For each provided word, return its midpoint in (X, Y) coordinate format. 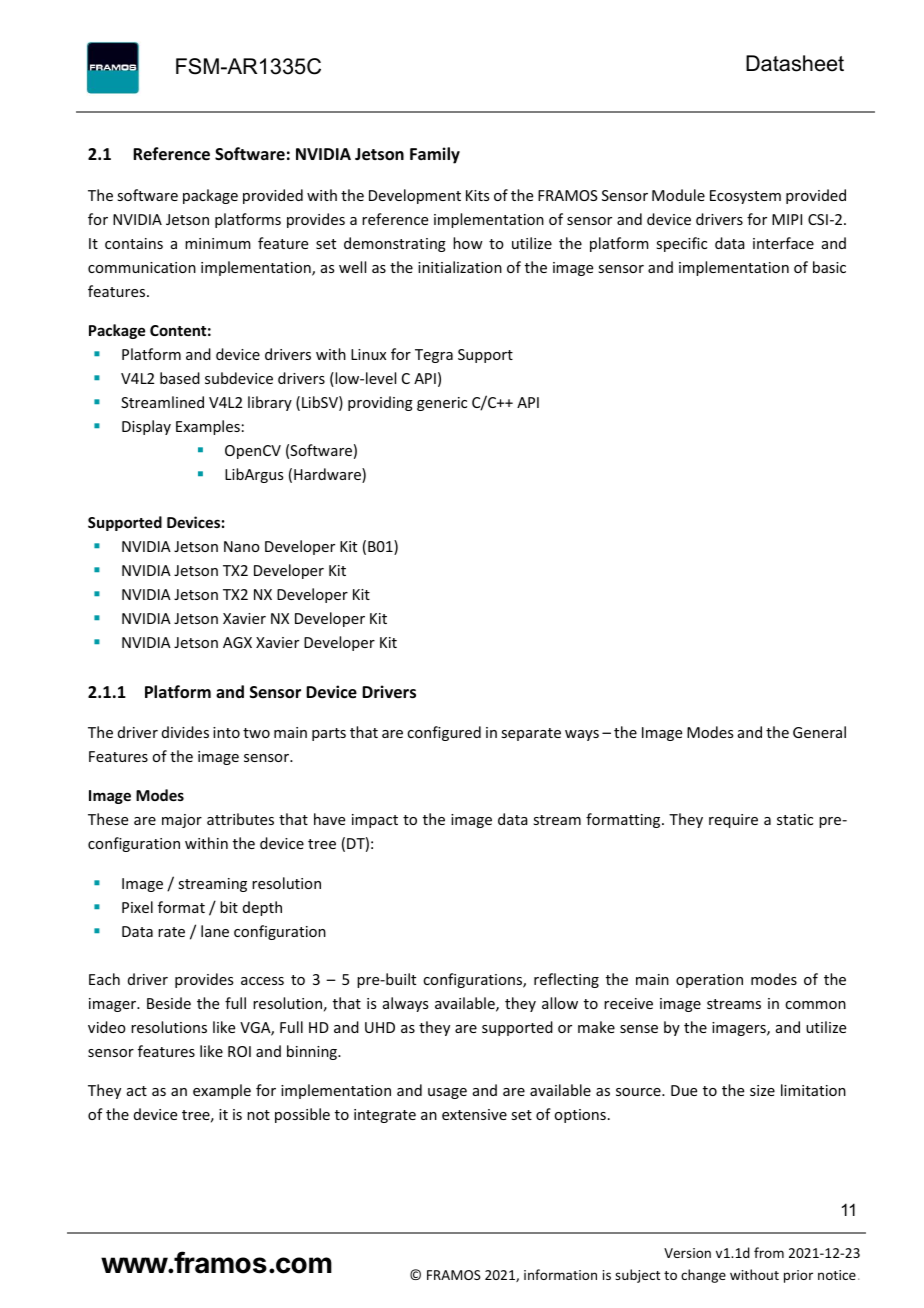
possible (302, 1115)
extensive (474, 1114)
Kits (477, 195)
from (769, 1252)
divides (185, 732)
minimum (218, 243)
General (819, 732)
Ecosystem (745, 197)
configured (444, 733)
